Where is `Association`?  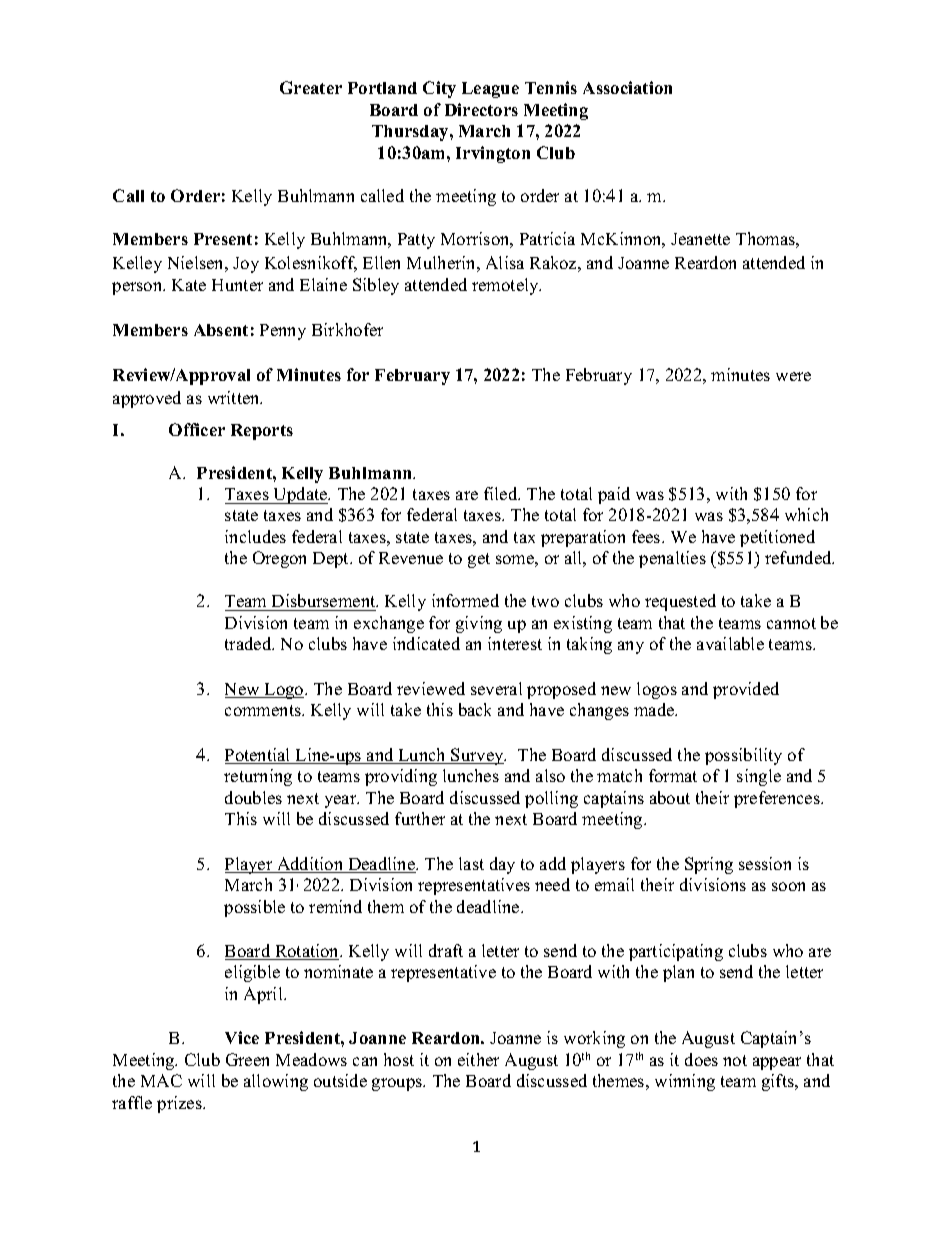 Association is located at coordinates (627, 87).
